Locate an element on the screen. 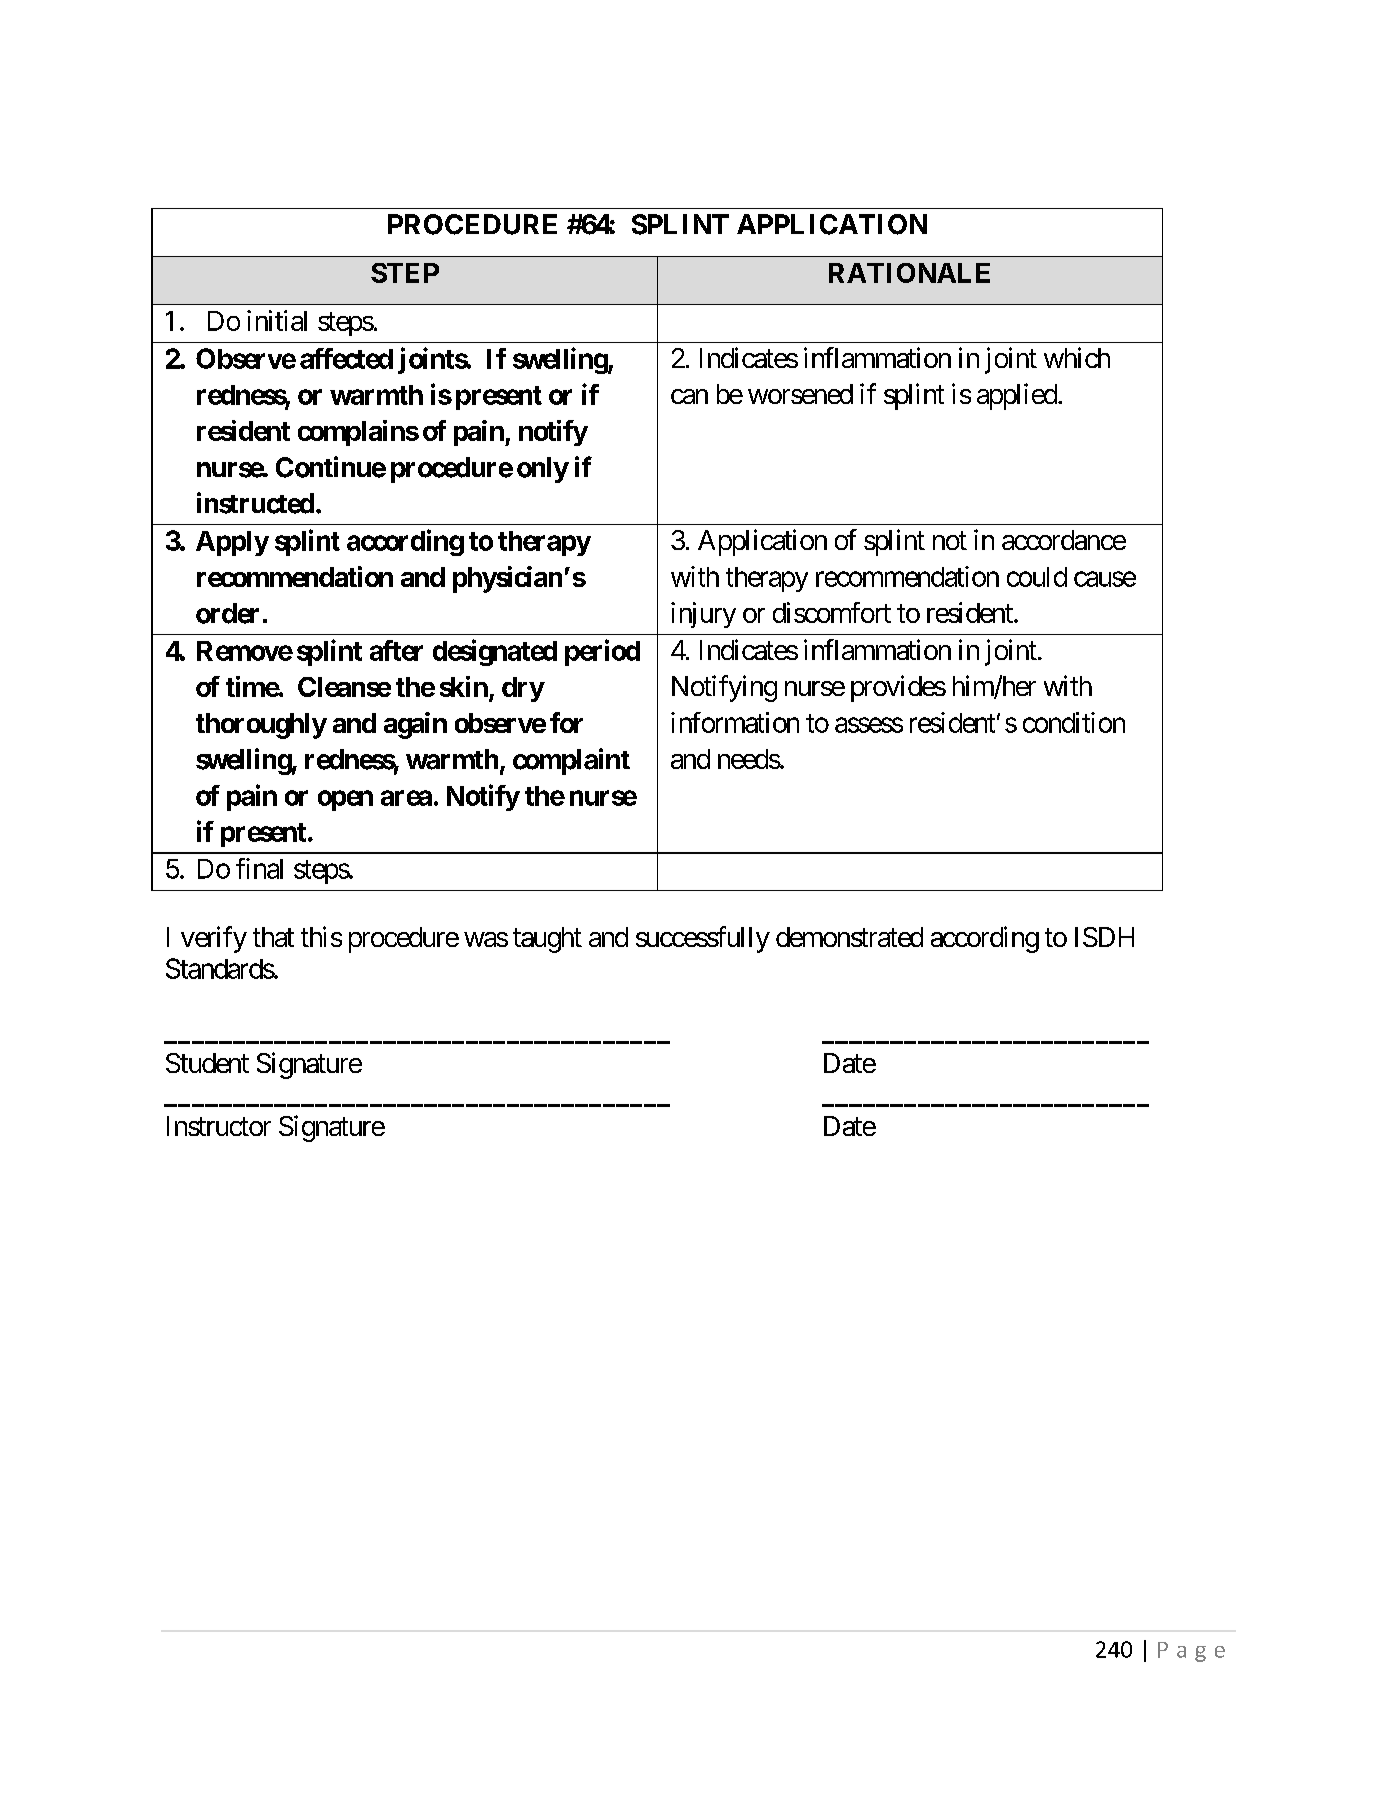 This screenshot has width=1397, height=1808. successfully is located at coordinates (703, 939).
